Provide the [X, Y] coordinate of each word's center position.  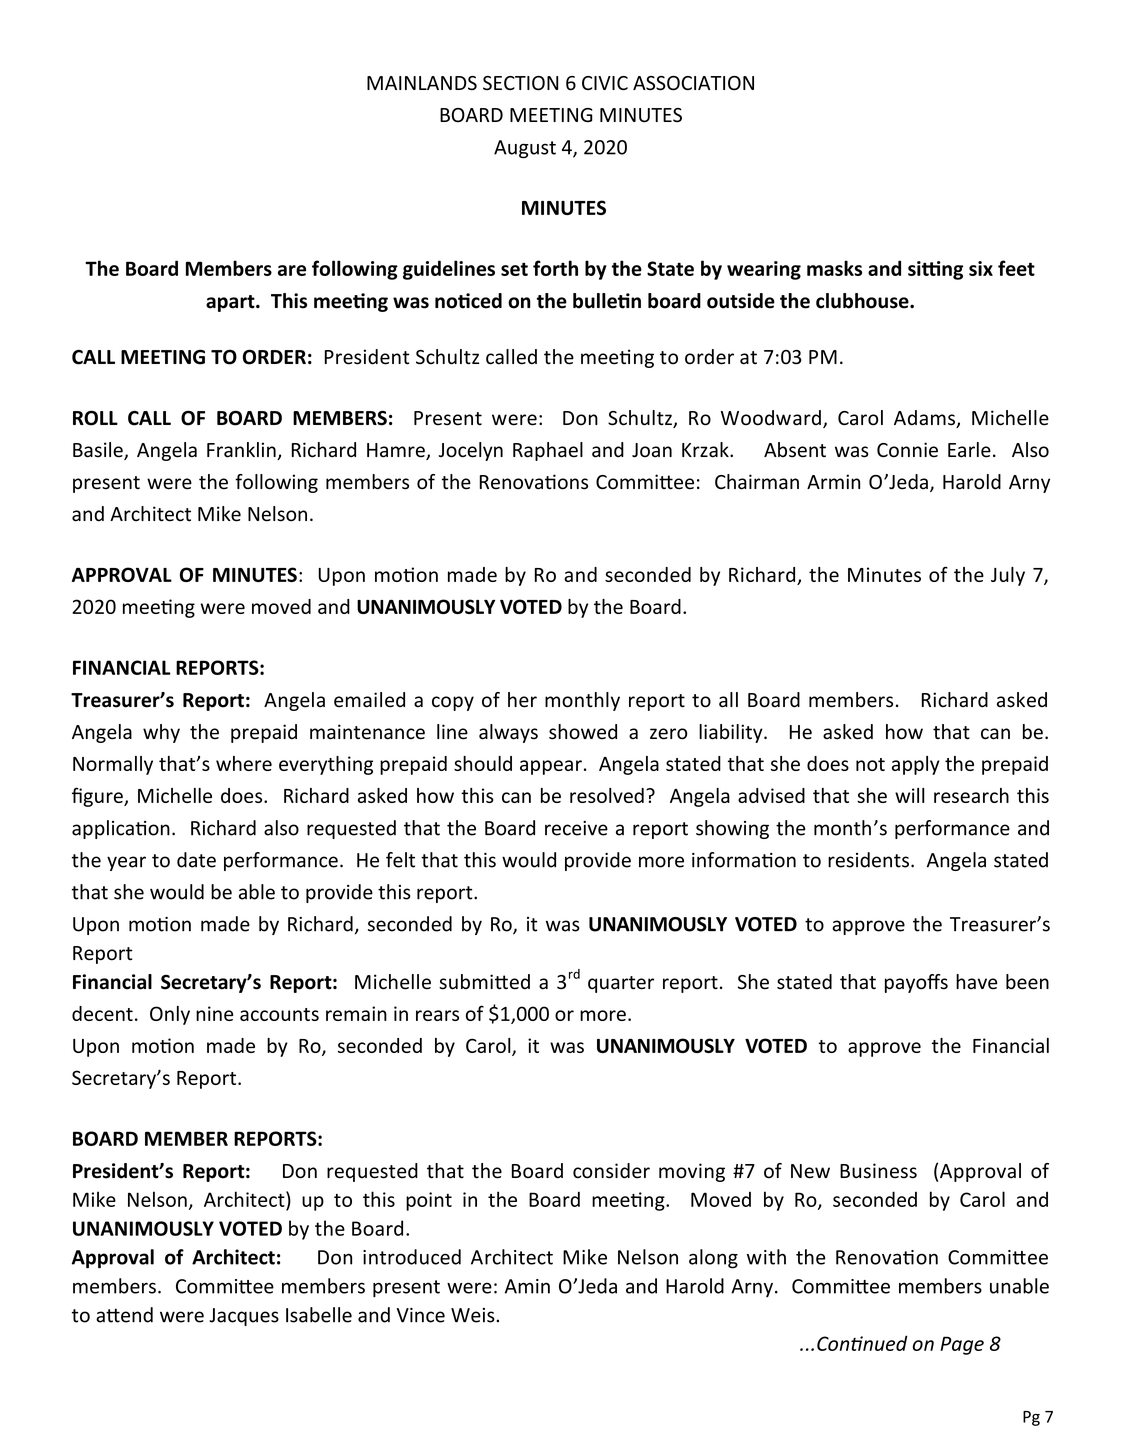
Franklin [242, 451]
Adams [925, 419]
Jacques [244, 1317]
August [525, 149]
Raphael [548, 451]
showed [583, 732]
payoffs [916, 983]
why [161, 733]
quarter [621, 984]
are [292, 270]
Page [962, 1345]
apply [916, 765]
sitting [935, 270]
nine [214, 1013]
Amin [527, 1286]
